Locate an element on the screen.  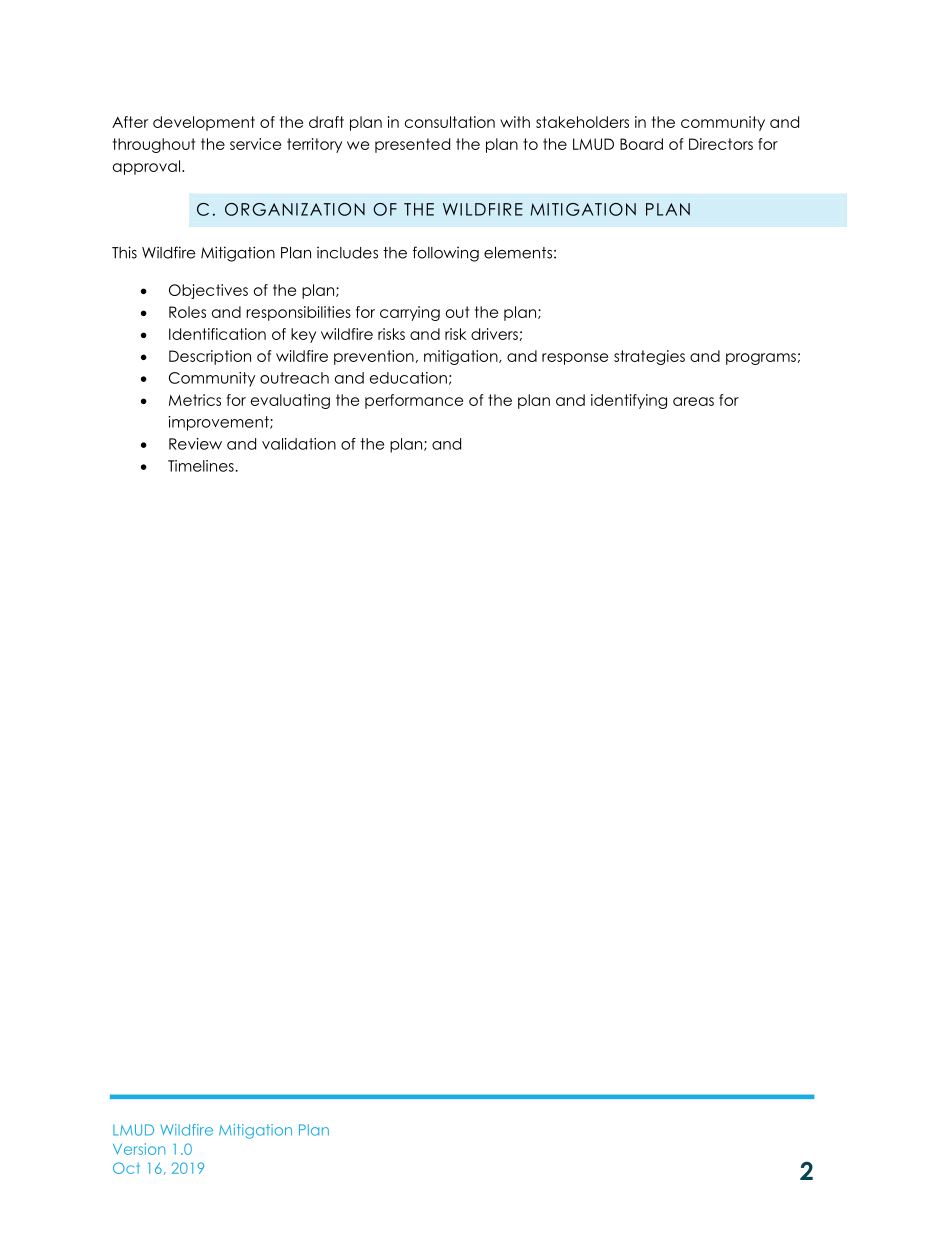
performance is located at coordinates (414, 401).
